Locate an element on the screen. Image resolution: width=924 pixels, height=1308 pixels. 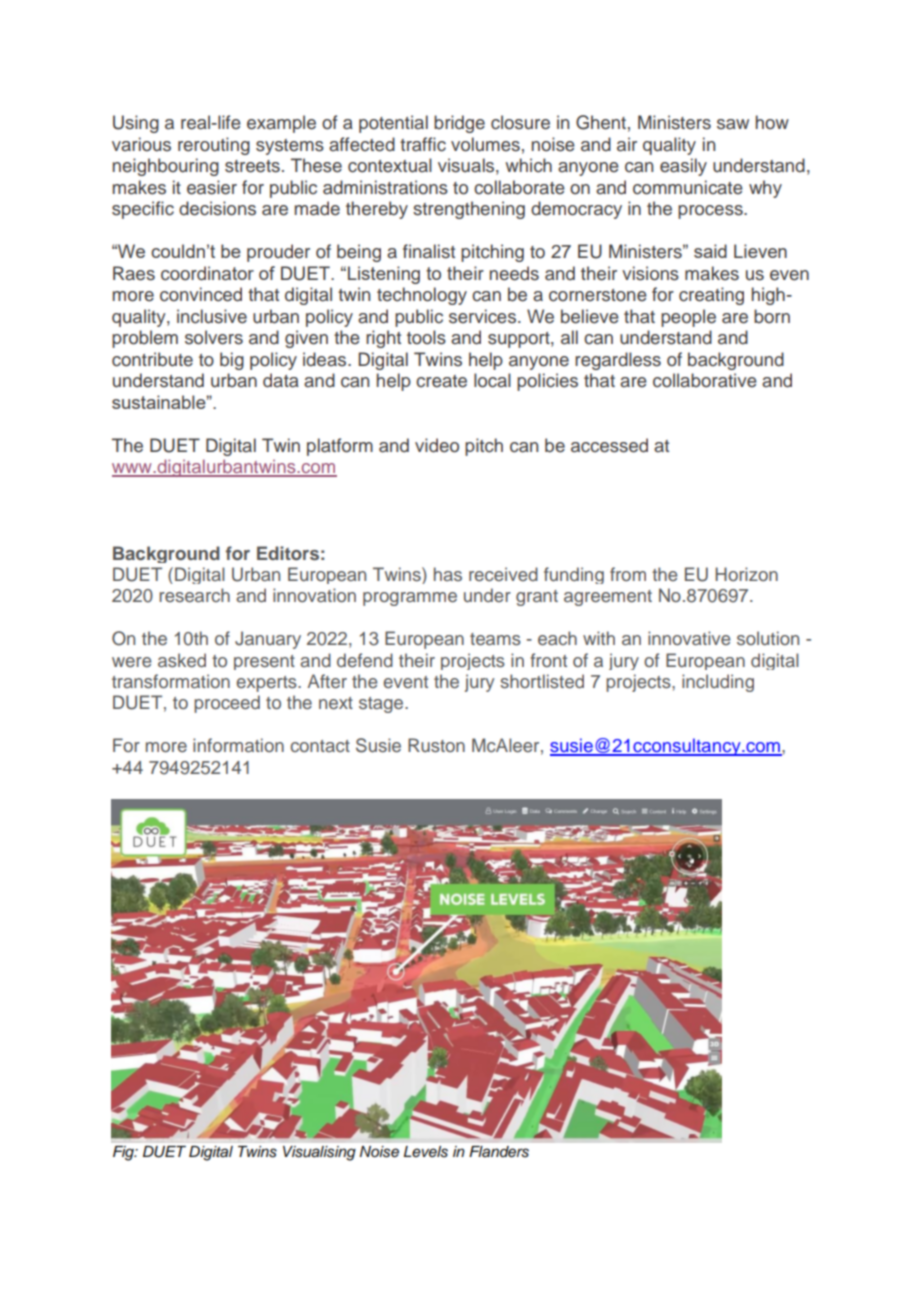
traffic is located at coordinates (423, 144).
